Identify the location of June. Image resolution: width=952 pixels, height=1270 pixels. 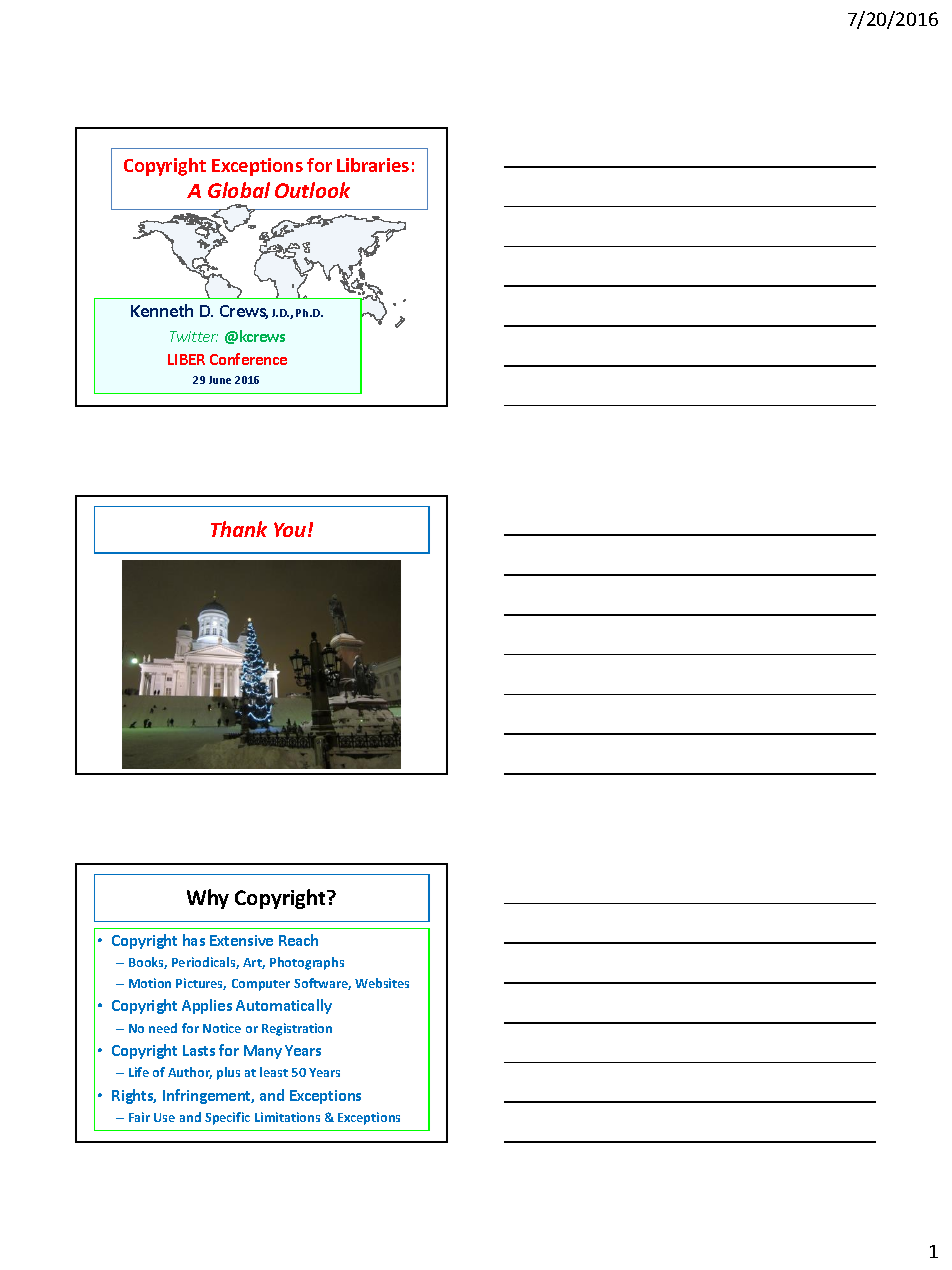
(220, 380).
